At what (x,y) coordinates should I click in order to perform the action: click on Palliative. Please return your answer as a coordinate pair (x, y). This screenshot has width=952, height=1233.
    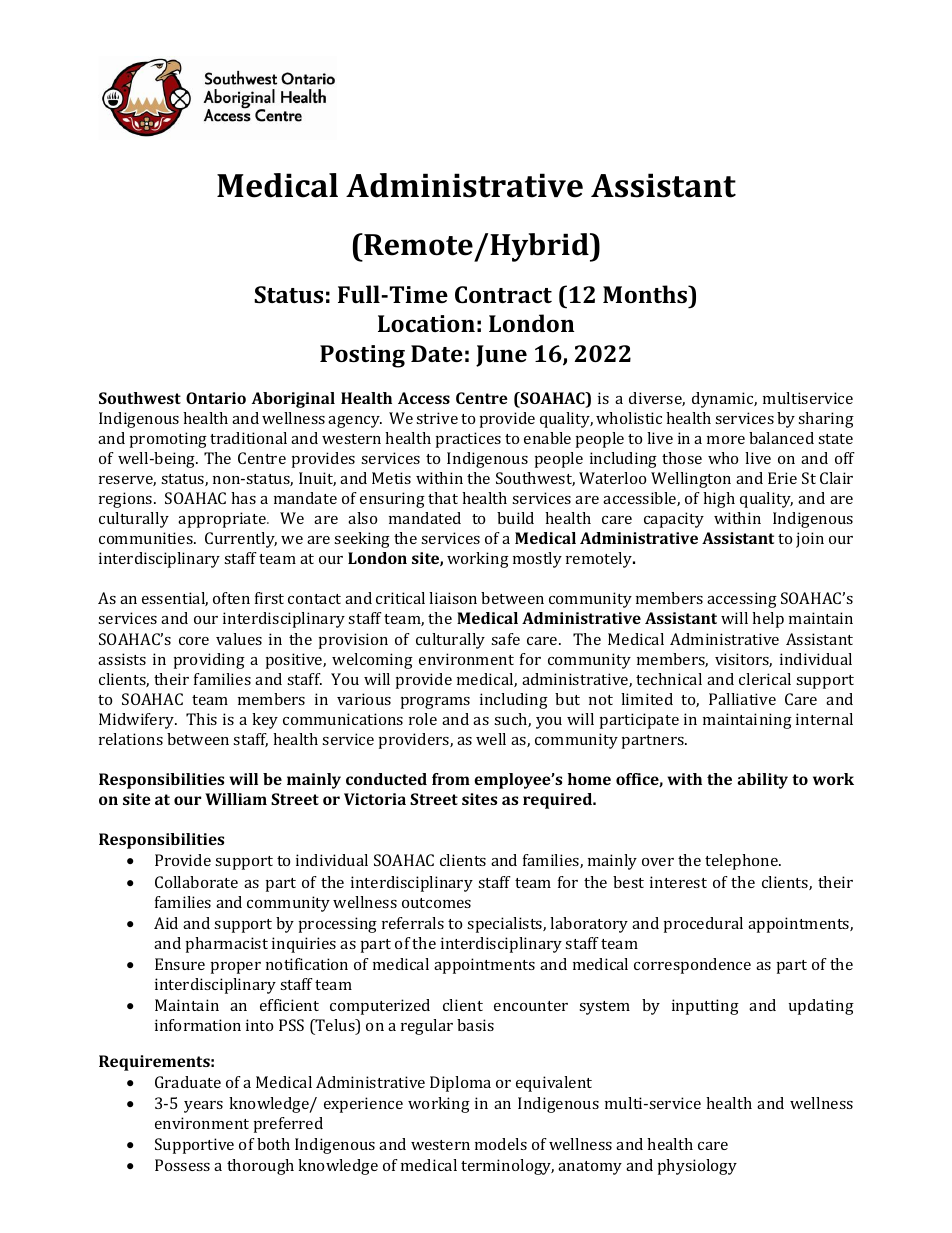
    Looking at the image, I should click on (742, 699).
